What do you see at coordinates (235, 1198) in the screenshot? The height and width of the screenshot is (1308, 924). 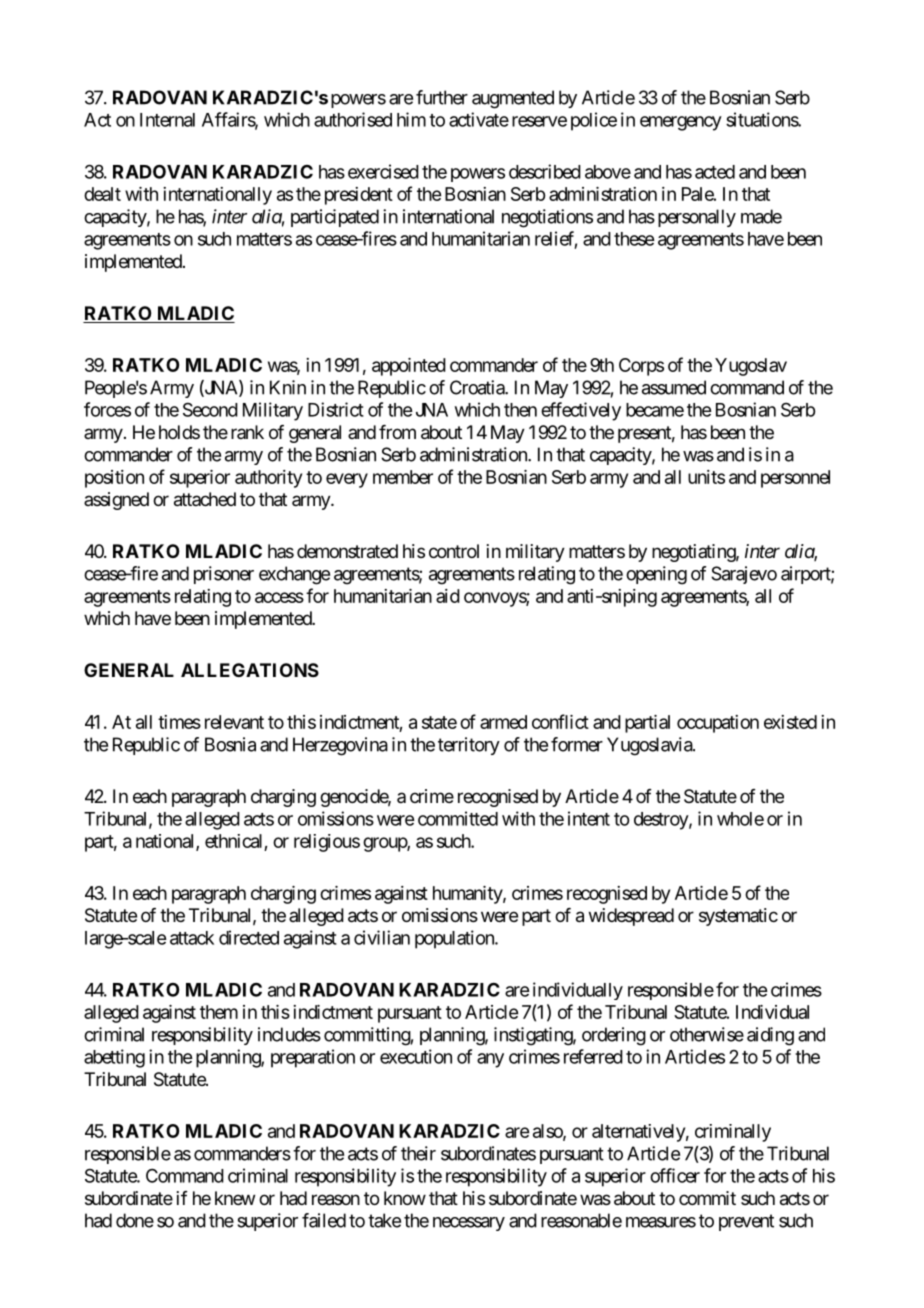 I see `knew` at bounding box center [235, 1198].
